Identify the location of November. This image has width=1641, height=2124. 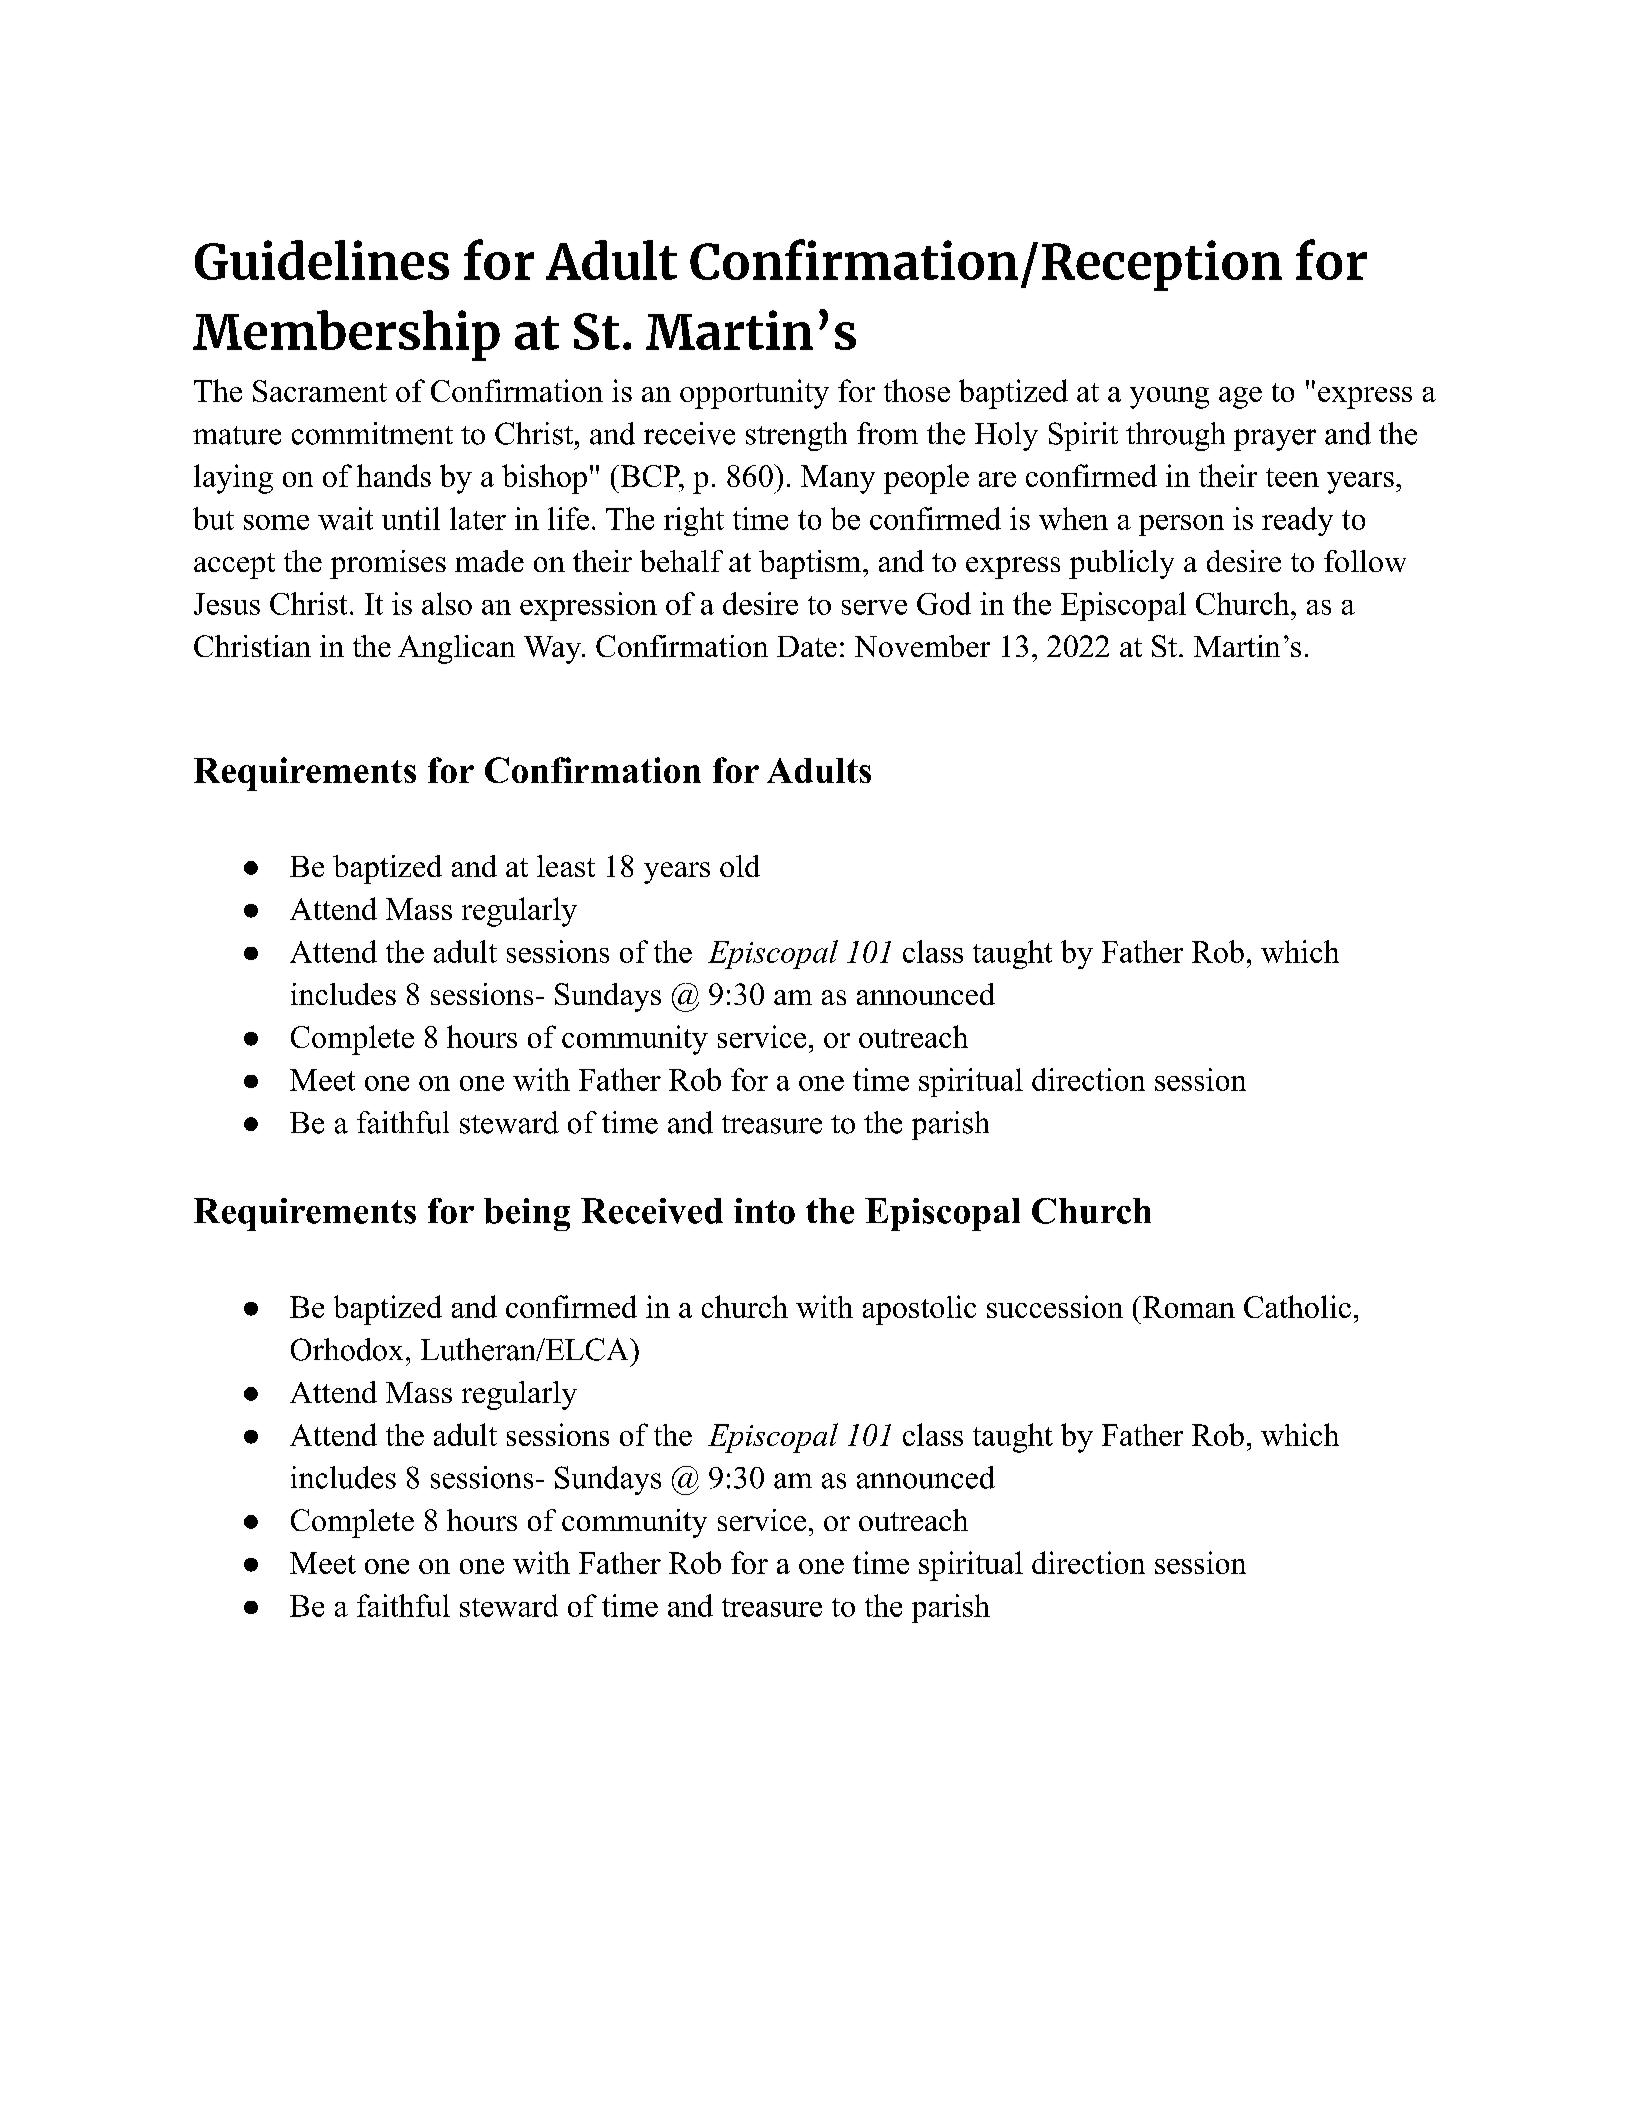
(922, 646).
